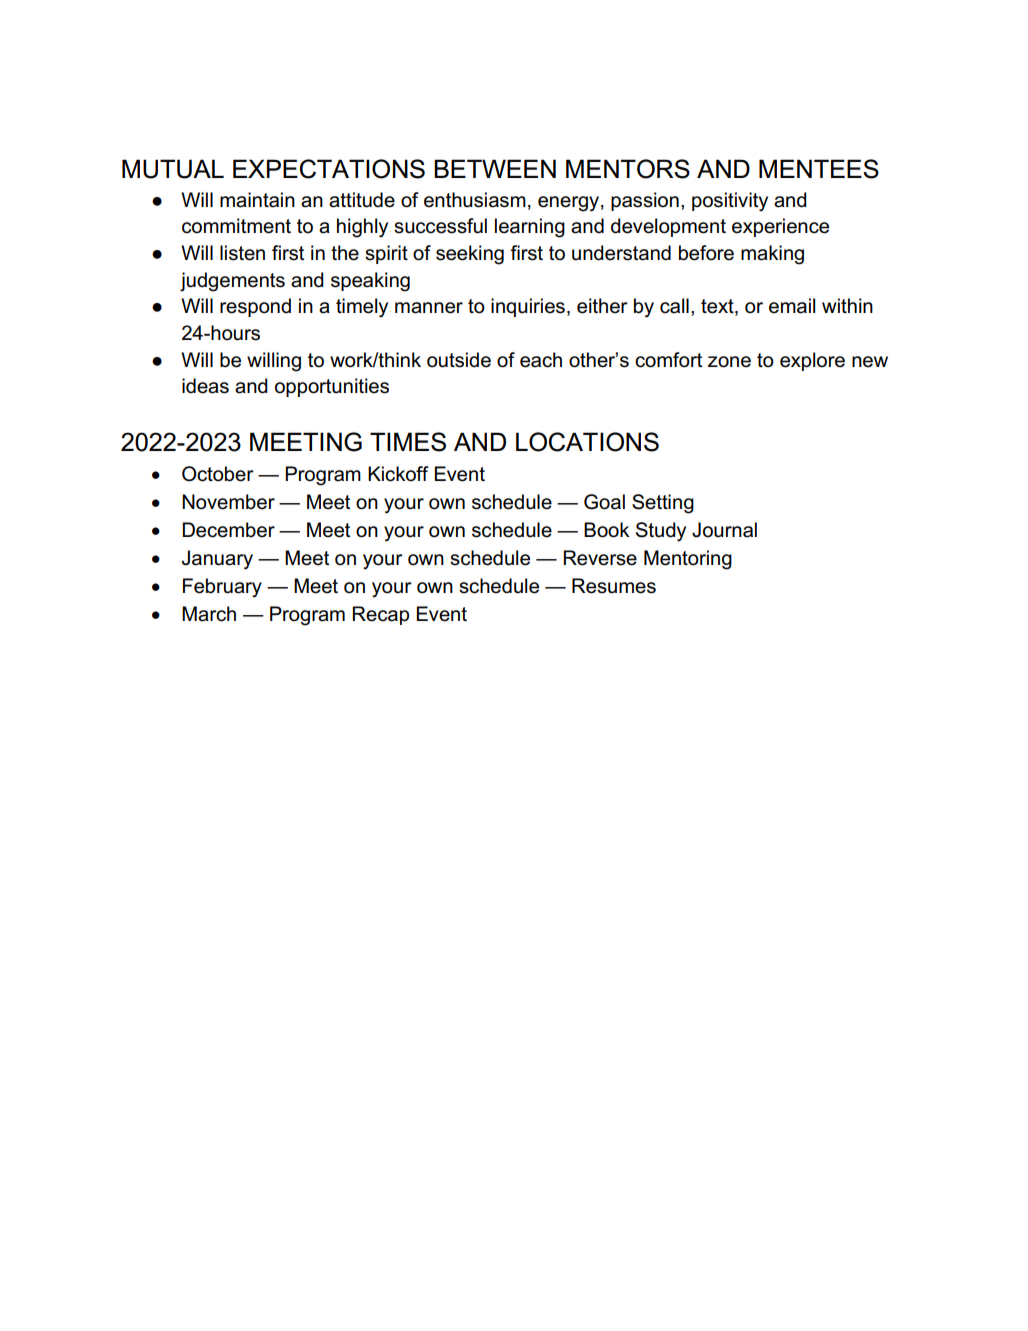  I want to click on February, so click(222, 588).
